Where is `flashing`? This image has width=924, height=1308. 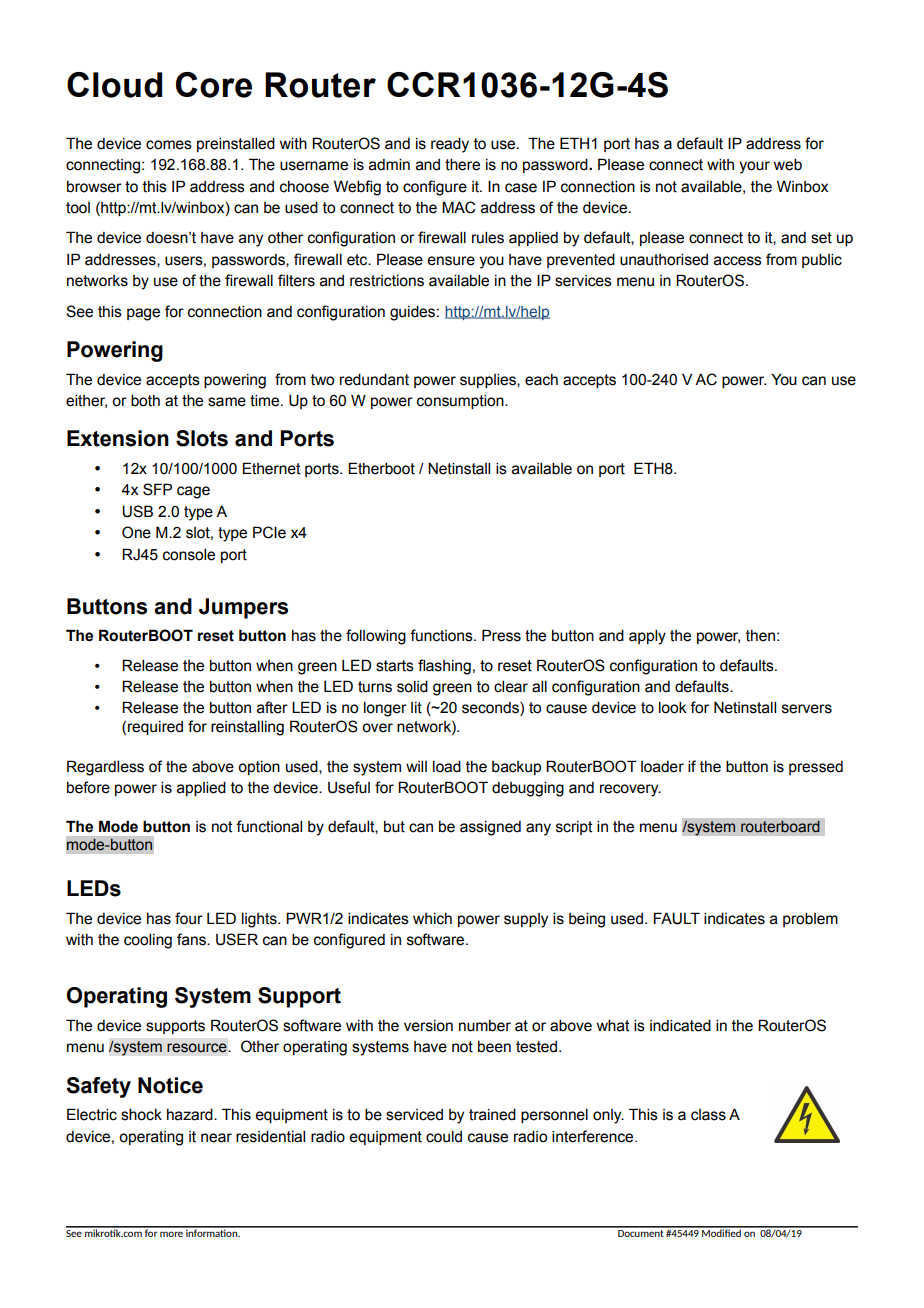 flashing is located at coordinates (444, 667).
